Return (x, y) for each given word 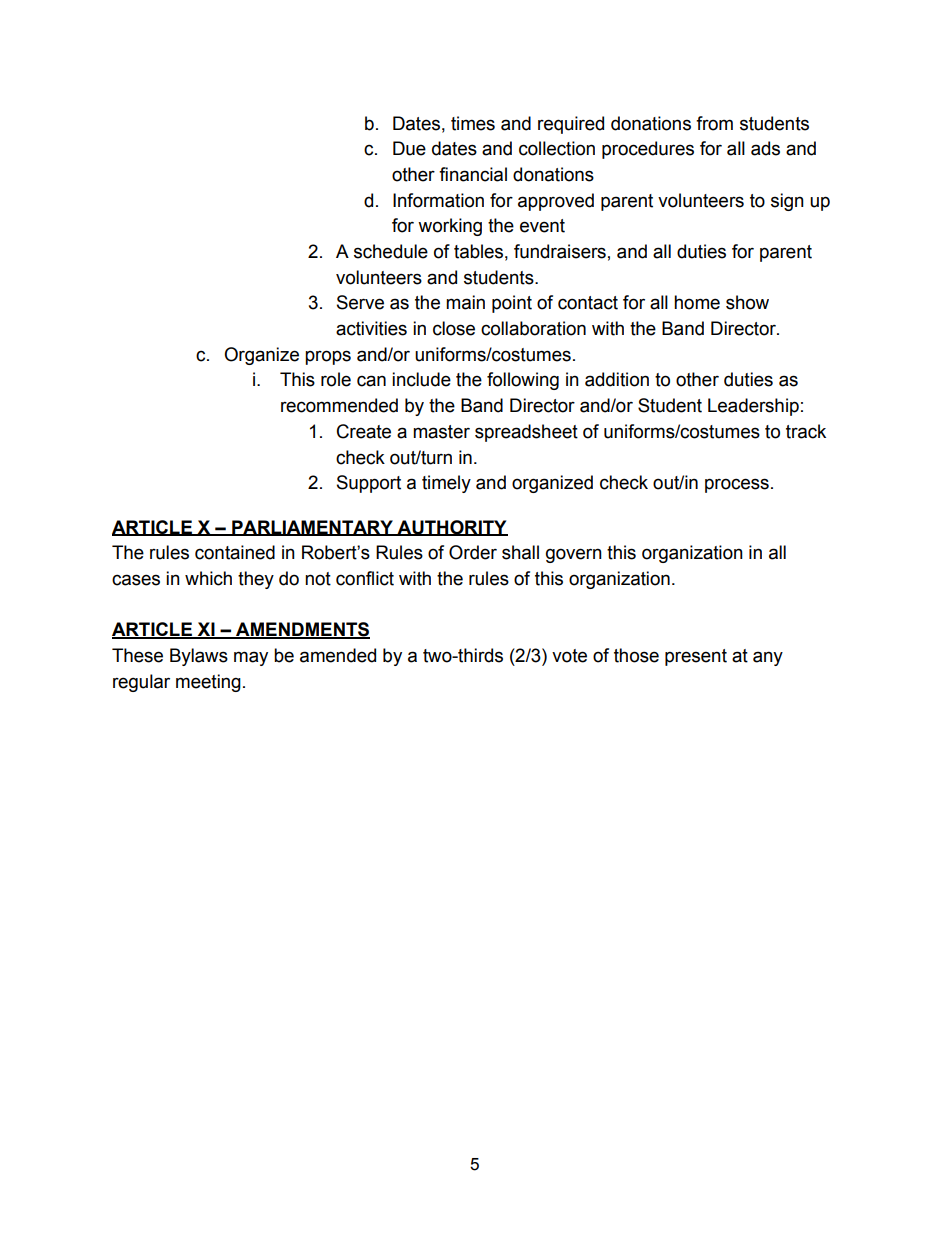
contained (235, 552)
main (465, 302)
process (737, 485)
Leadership (753, 407)
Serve (360, 302)
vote (569, 656)
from (714, 123)
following (523, 381)
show (747, 302)
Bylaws (199, 657)
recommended (339, 405)
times (473, 123)
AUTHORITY (451, 528)
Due (409, 148)
